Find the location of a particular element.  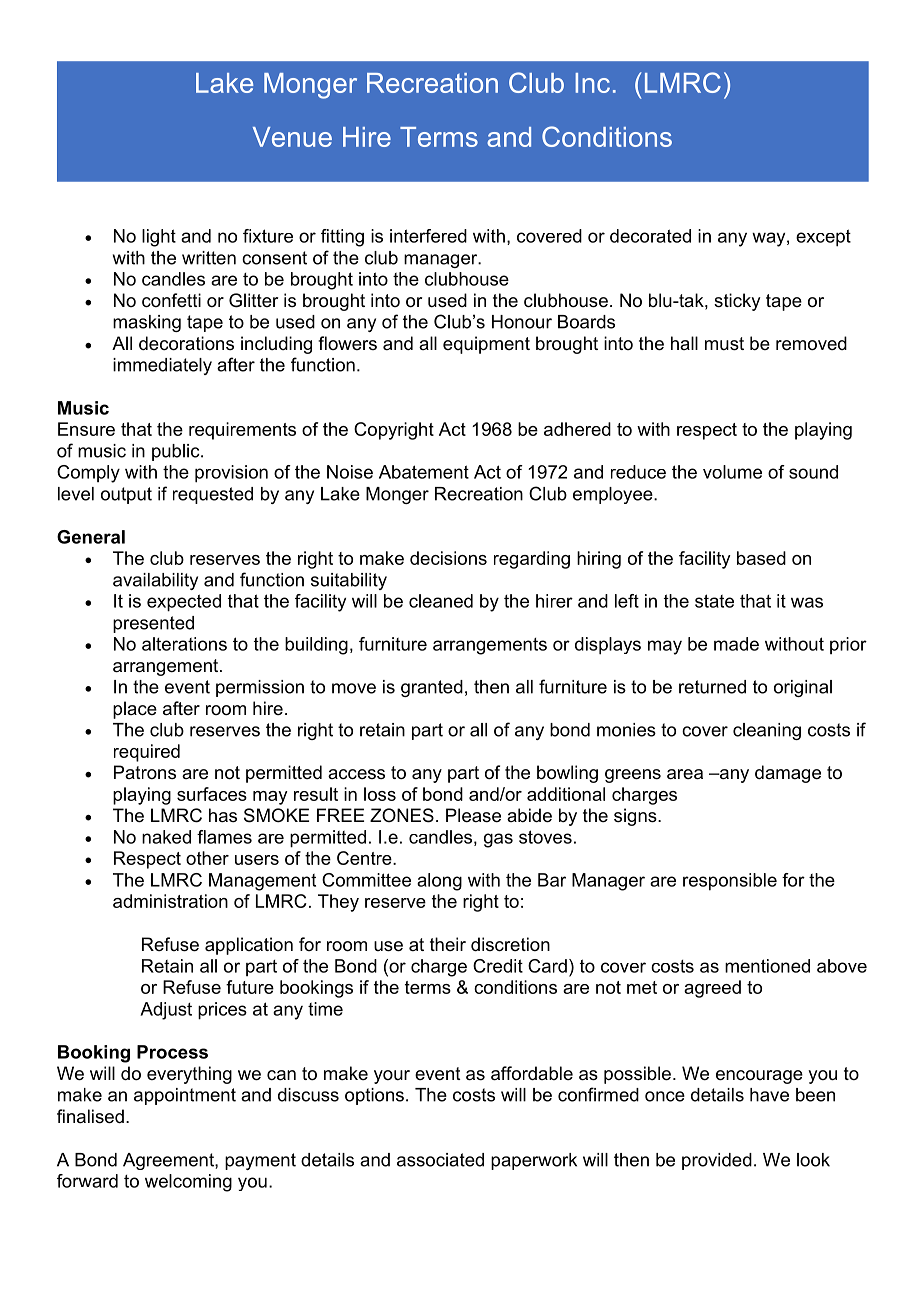

Agreement is located at coordinates (169, 1161).
